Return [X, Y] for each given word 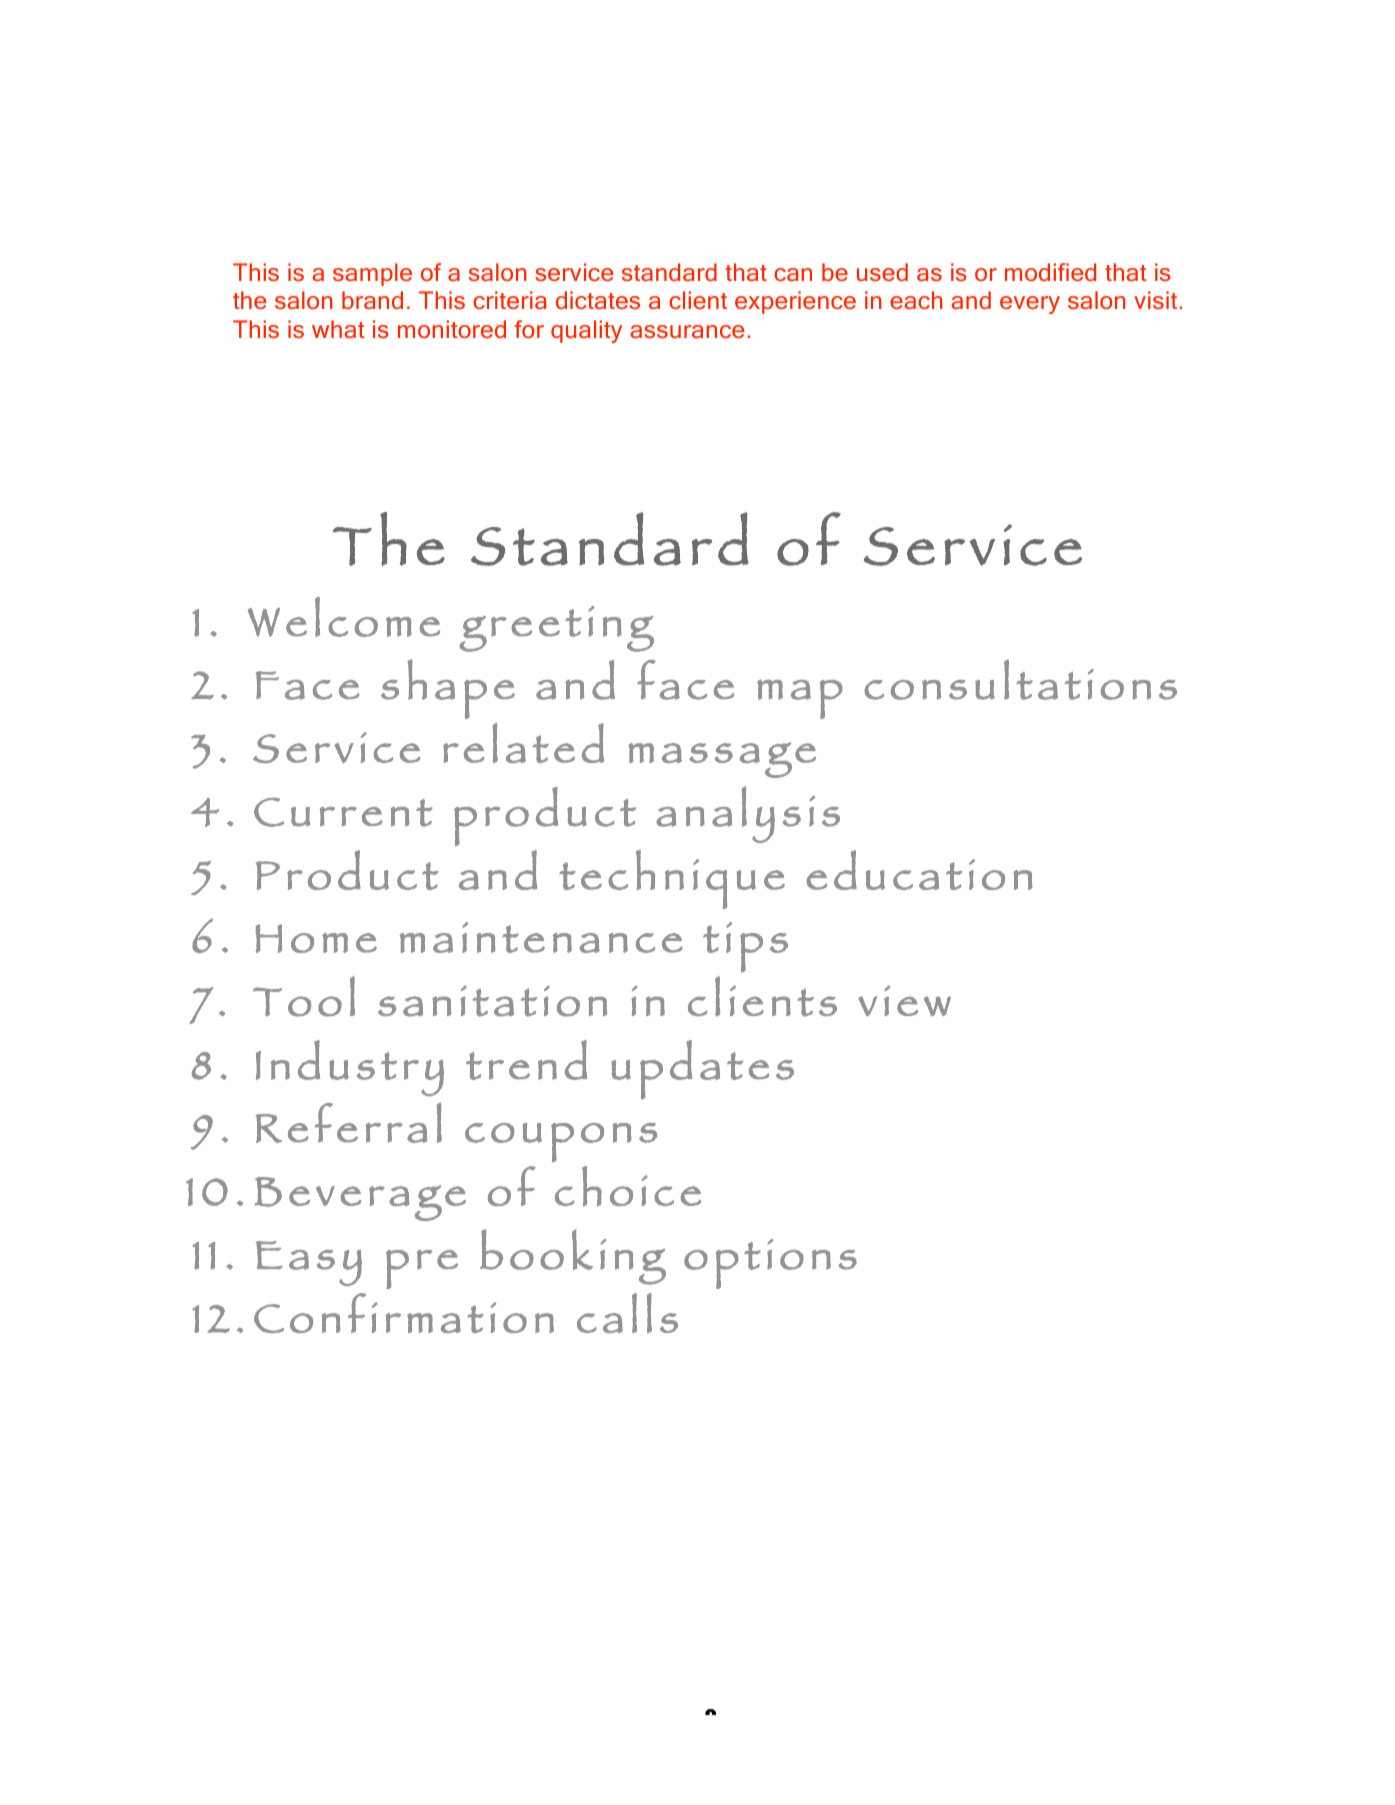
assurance [688, 331]
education [919, 870]
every [1030, 305]
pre [422, 1269]
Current [343, 812]
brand [372, 300]
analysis [748, 814]
